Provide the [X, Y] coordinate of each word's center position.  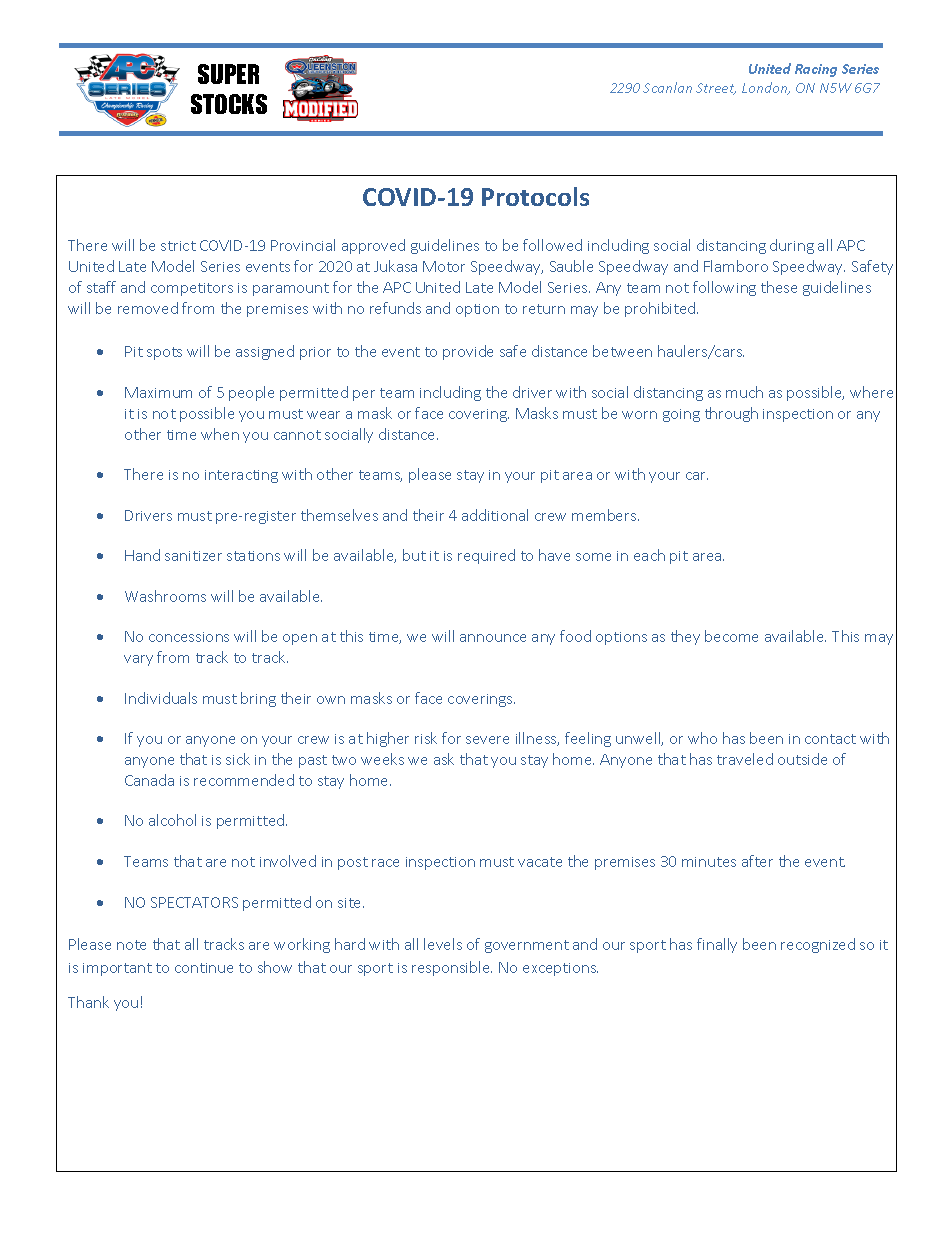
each [649, 555]
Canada [149, 780]
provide [468, 352]
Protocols [535, 196]
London [766, 88]
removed [148, 308]
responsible [452, 968]
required [486, 556]
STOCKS [229, 104]
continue [204, 968]
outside [802, 759]
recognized [818, 945]
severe [487, 740]
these [779, 287]
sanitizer [193, 556]
